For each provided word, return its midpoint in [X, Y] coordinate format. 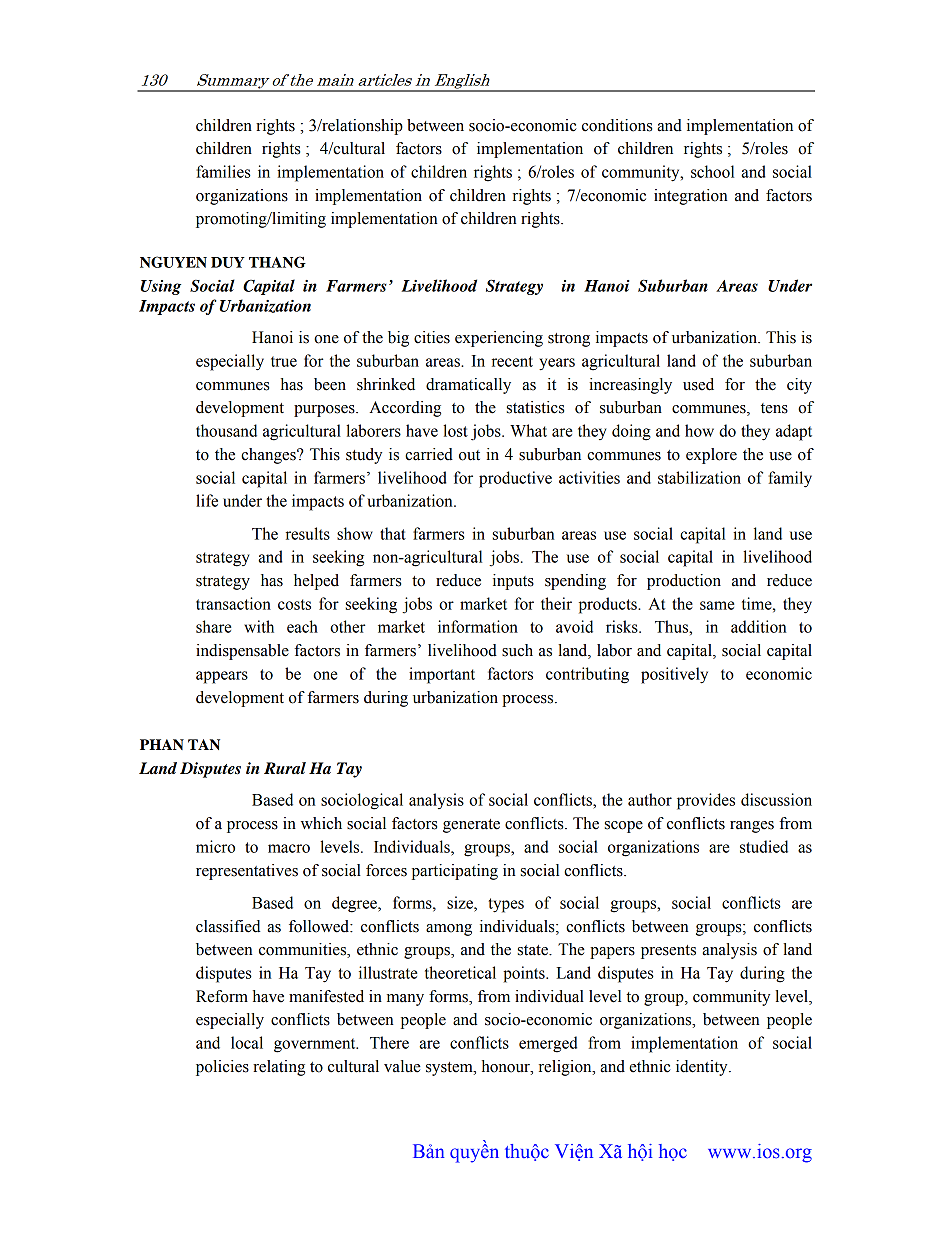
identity [703, 1068]
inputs [513, 582]
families [223, 171]
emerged [548, 1044]
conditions [617, 125]
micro [215, 846]
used [698, 384]
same [717, 605]
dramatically [468, 386]
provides [706, 801]
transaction [233, 603]
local [247, 1042]
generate [471, 826]
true [284, 361]
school [712, 171]
